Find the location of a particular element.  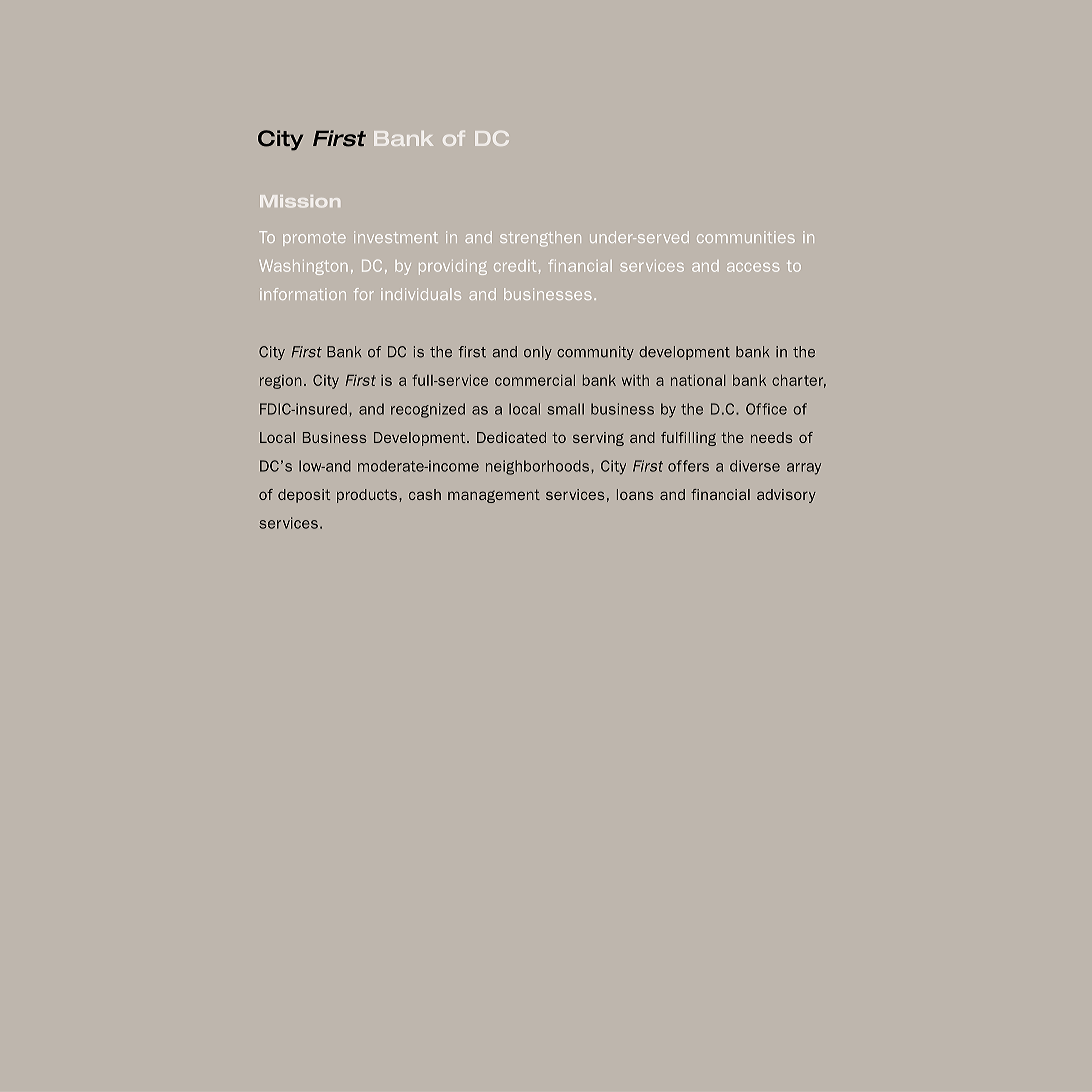

Mission is located at coordinates (300, 201).
